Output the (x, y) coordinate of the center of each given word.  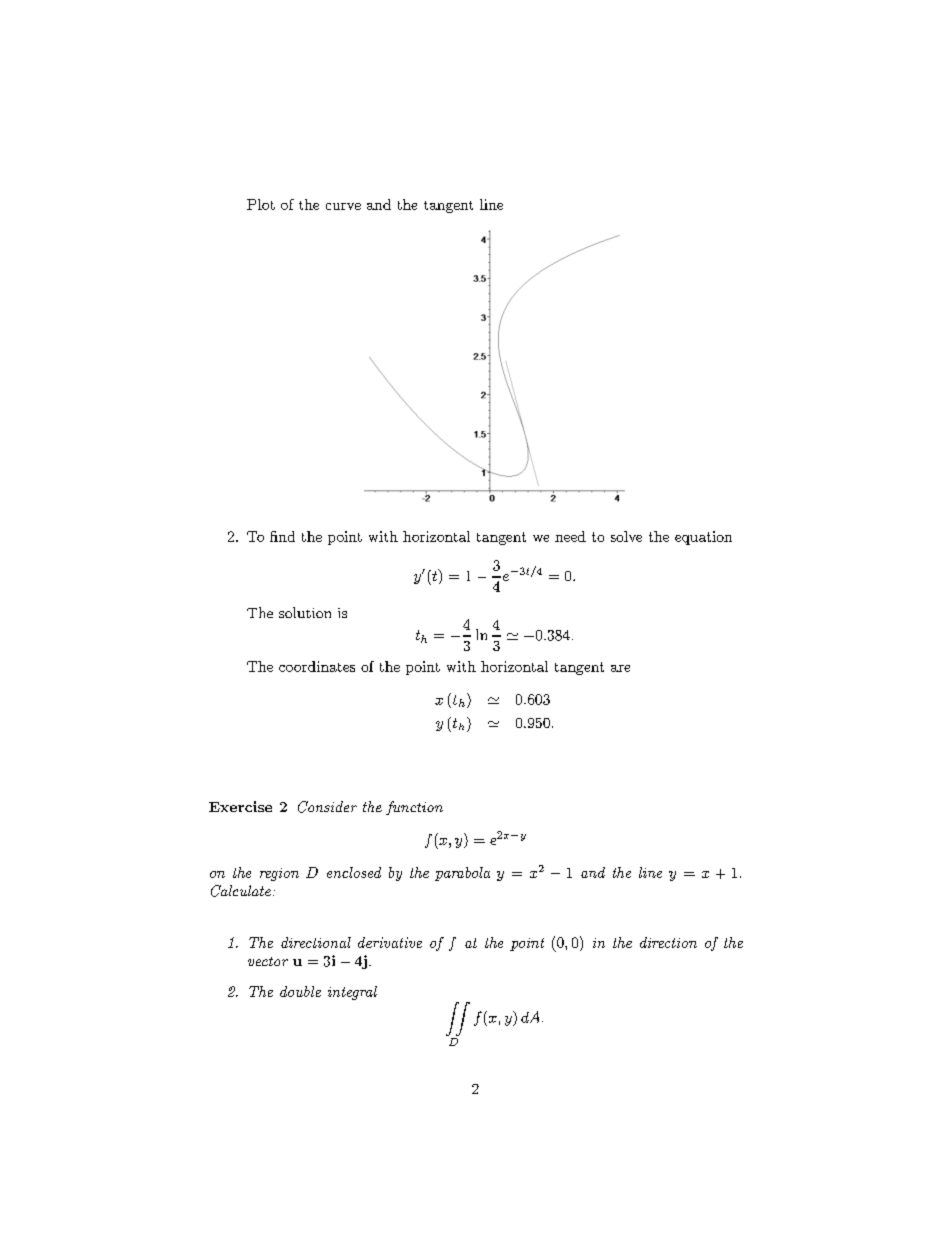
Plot (261, 204)
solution (305, 612)
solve (626, 536)
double (300, 991)
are (620, 668)
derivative (390, 942)
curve (343, 206)
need (570, 536)
